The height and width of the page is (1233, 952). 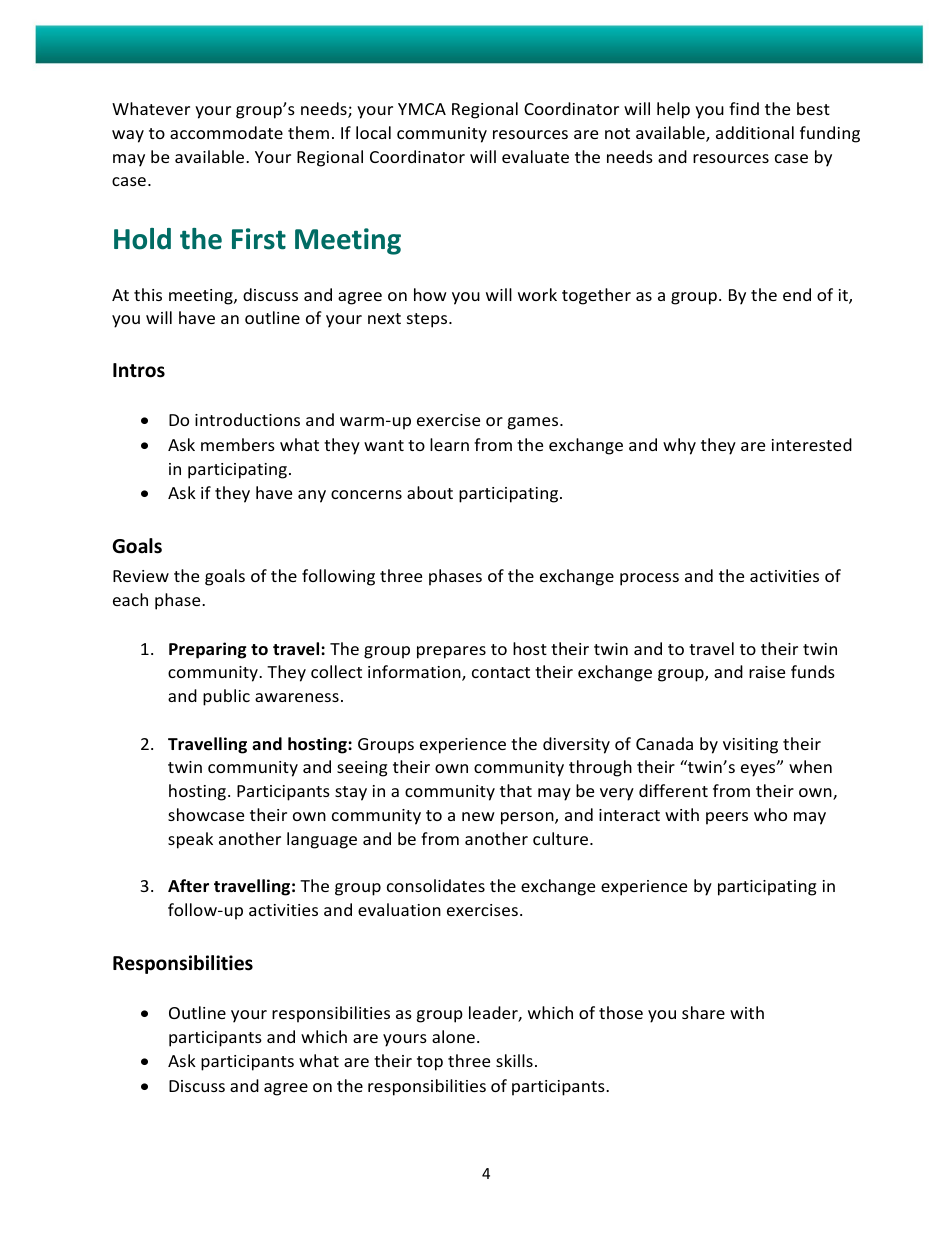 What do you see at coordinates (188, 886) in the page?
I see `After` at bounding box center [188, 886].
